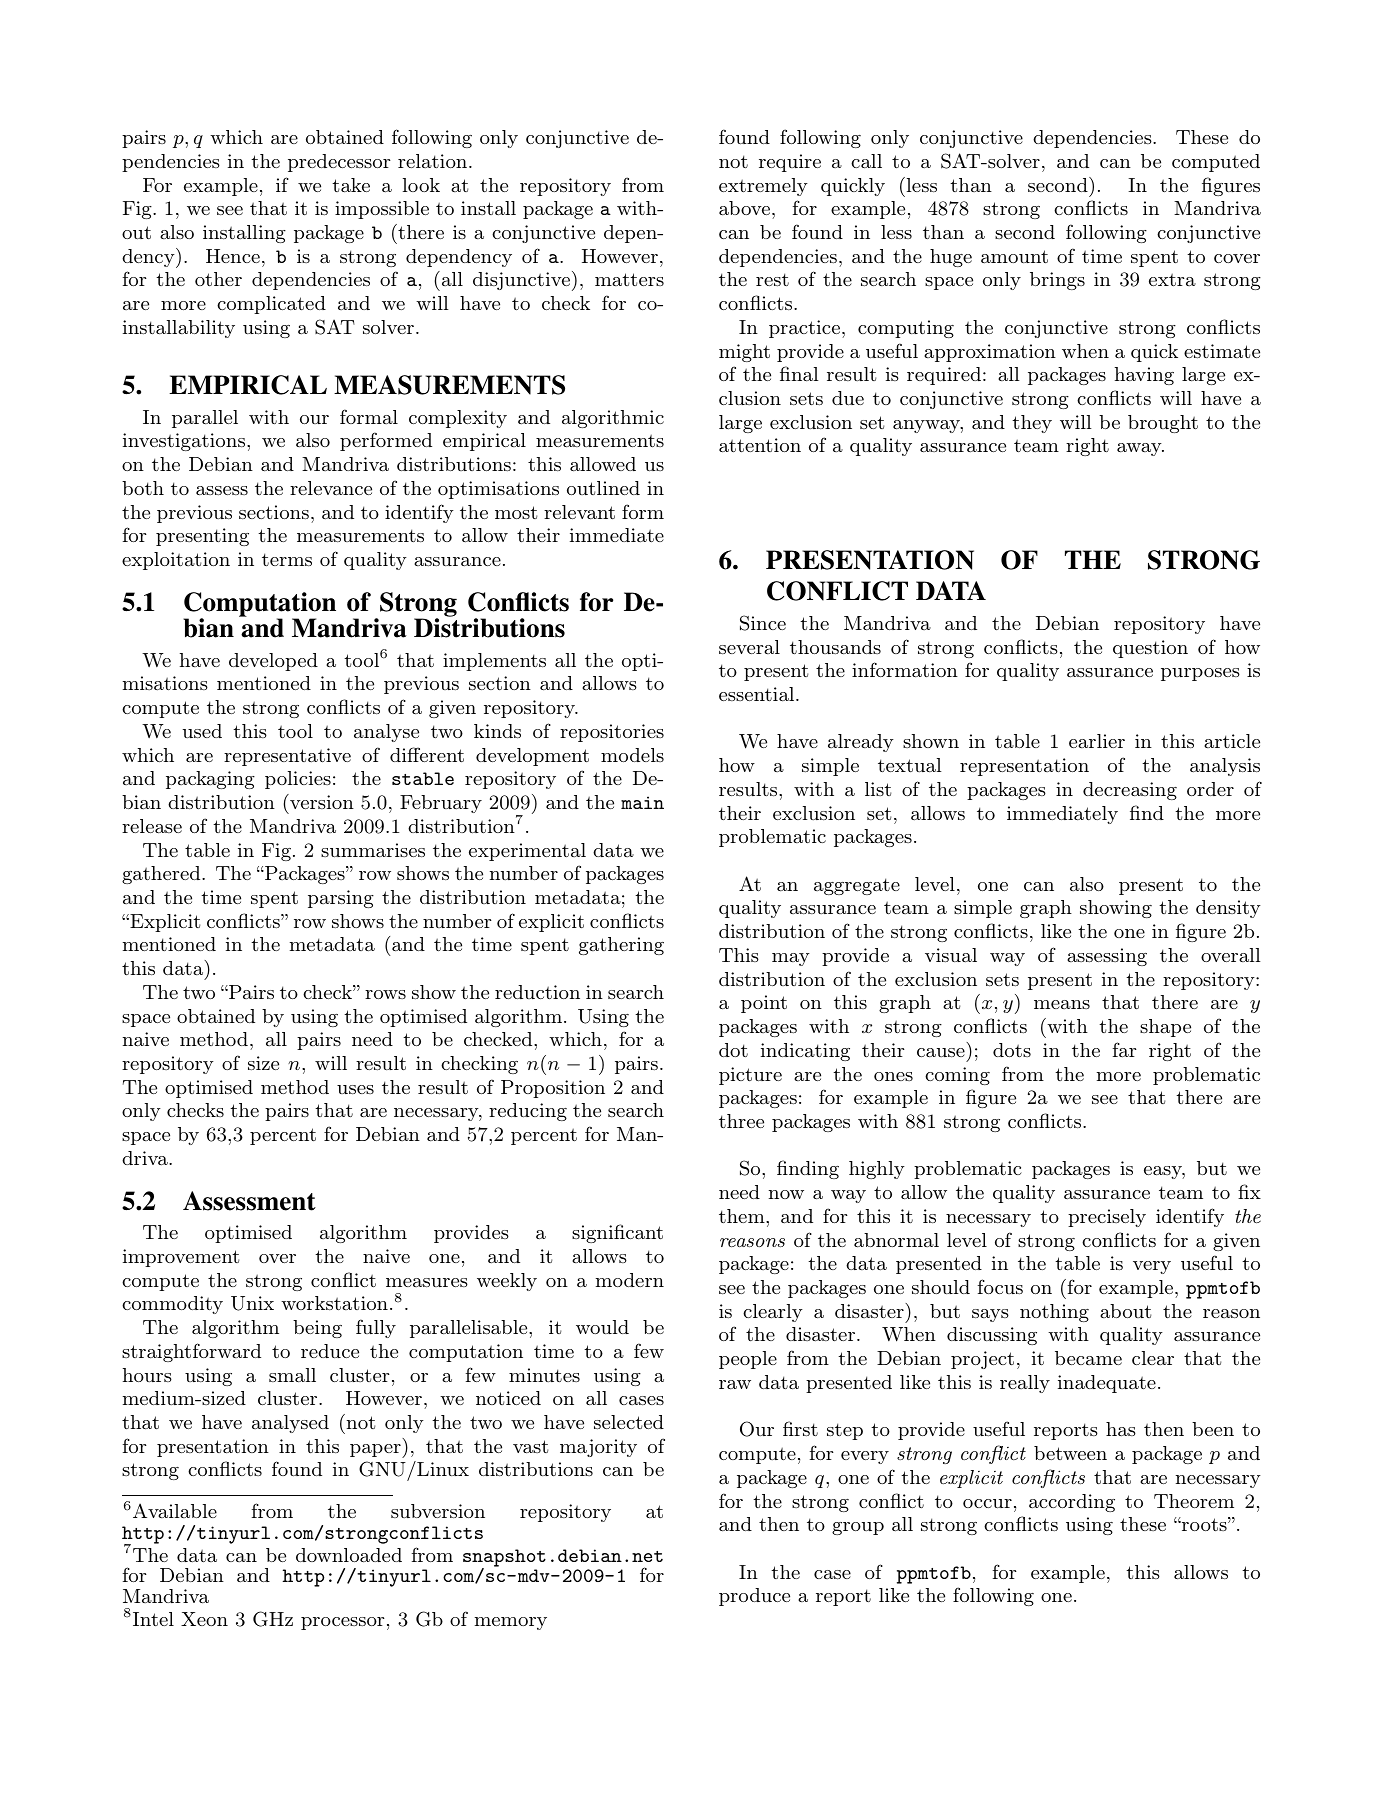  Describe the element at coordinates (630, 1280) in the page. I see `modern` at that location.
